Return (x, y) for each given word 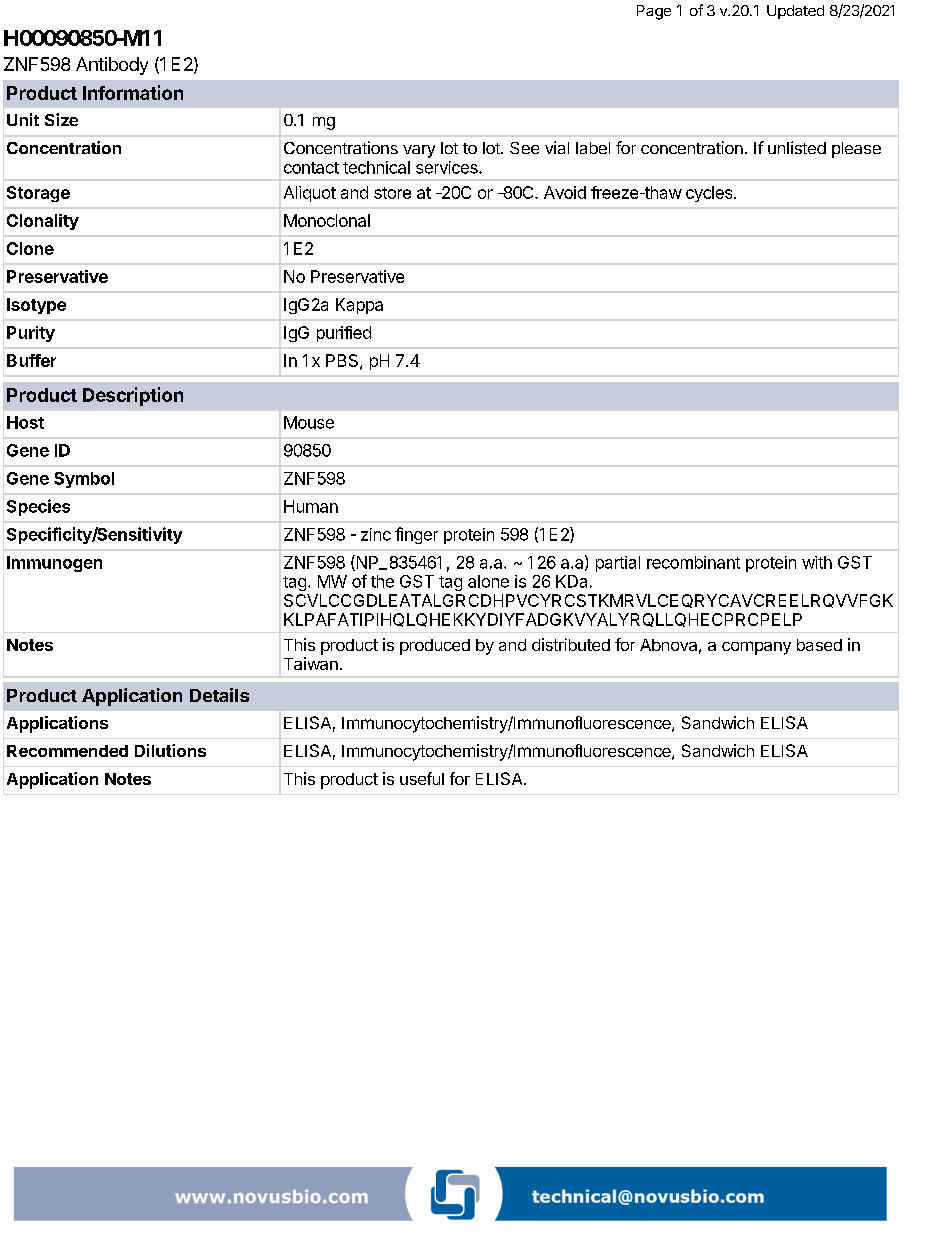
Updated (795, 12)
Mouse (309, 422)
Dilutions (170, 750)
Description (133, 396)
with (817, 562)
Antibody (112, 66)
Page (654, 12)
